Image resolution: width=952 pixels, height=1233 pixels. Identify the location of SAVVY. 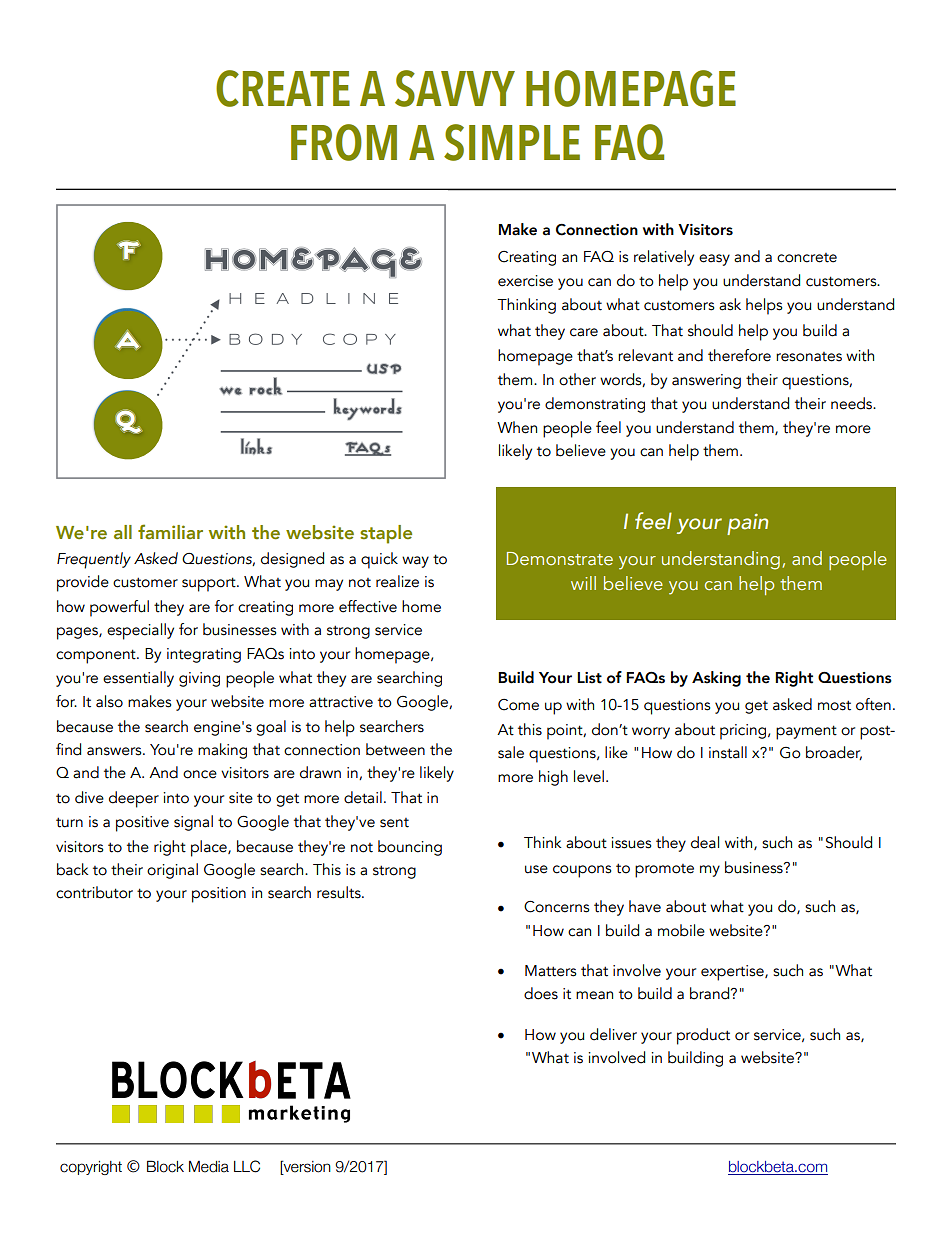
(455, 88).
